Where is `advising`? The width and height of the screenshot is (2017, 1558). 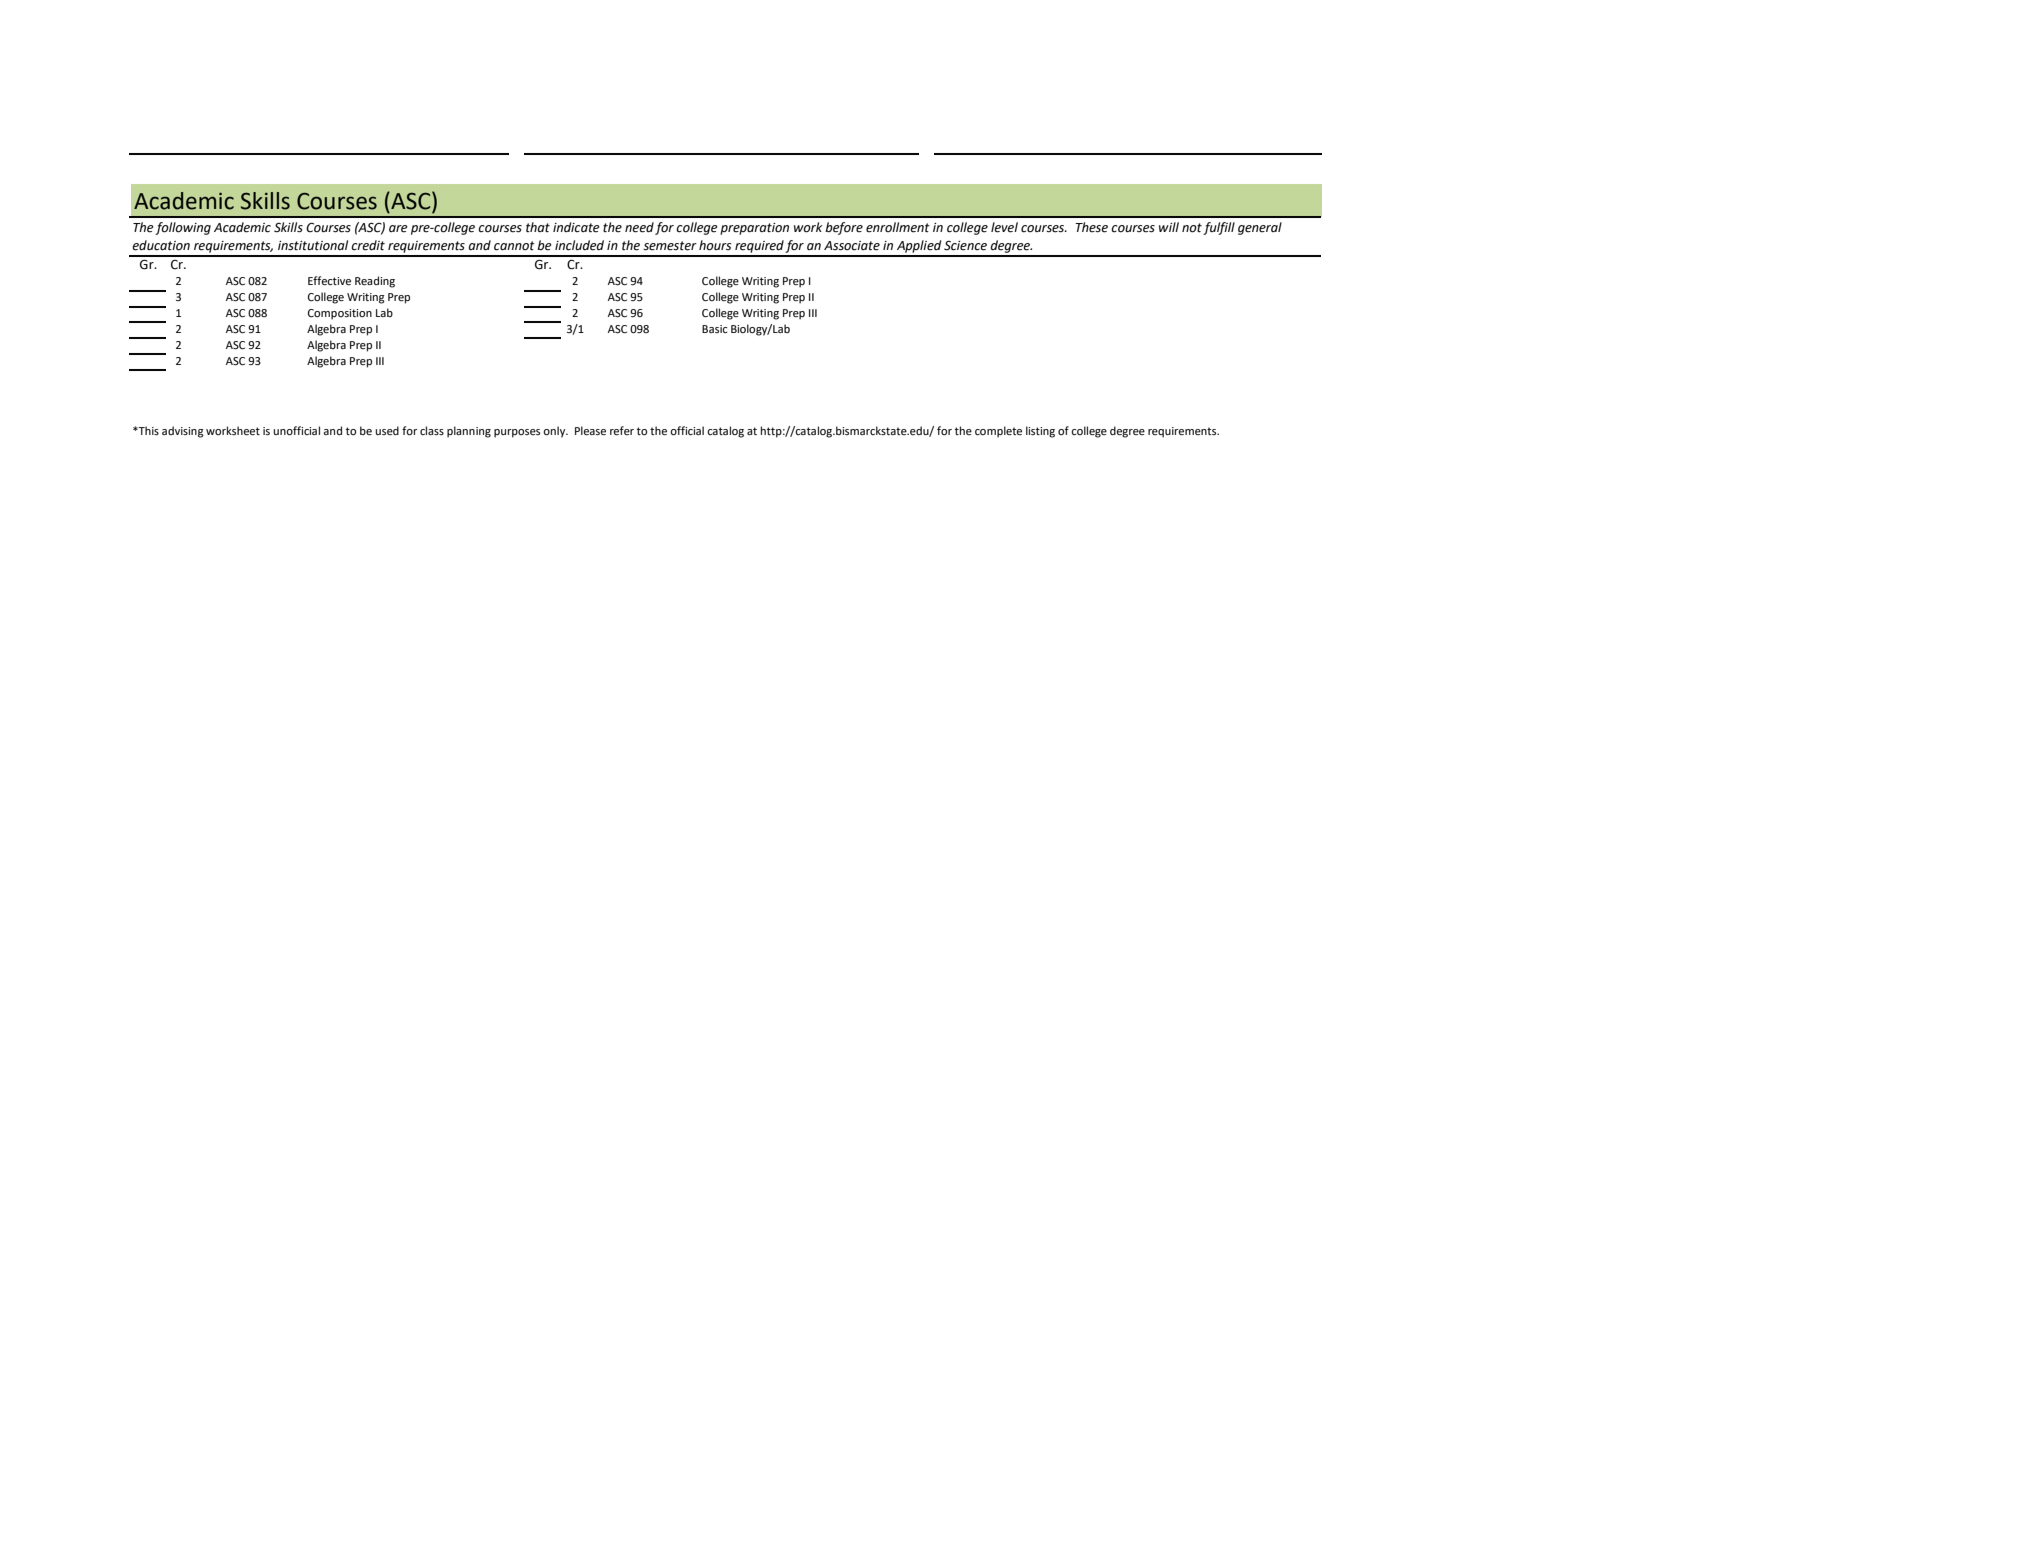
advising is located at coordinates (183, 432).
